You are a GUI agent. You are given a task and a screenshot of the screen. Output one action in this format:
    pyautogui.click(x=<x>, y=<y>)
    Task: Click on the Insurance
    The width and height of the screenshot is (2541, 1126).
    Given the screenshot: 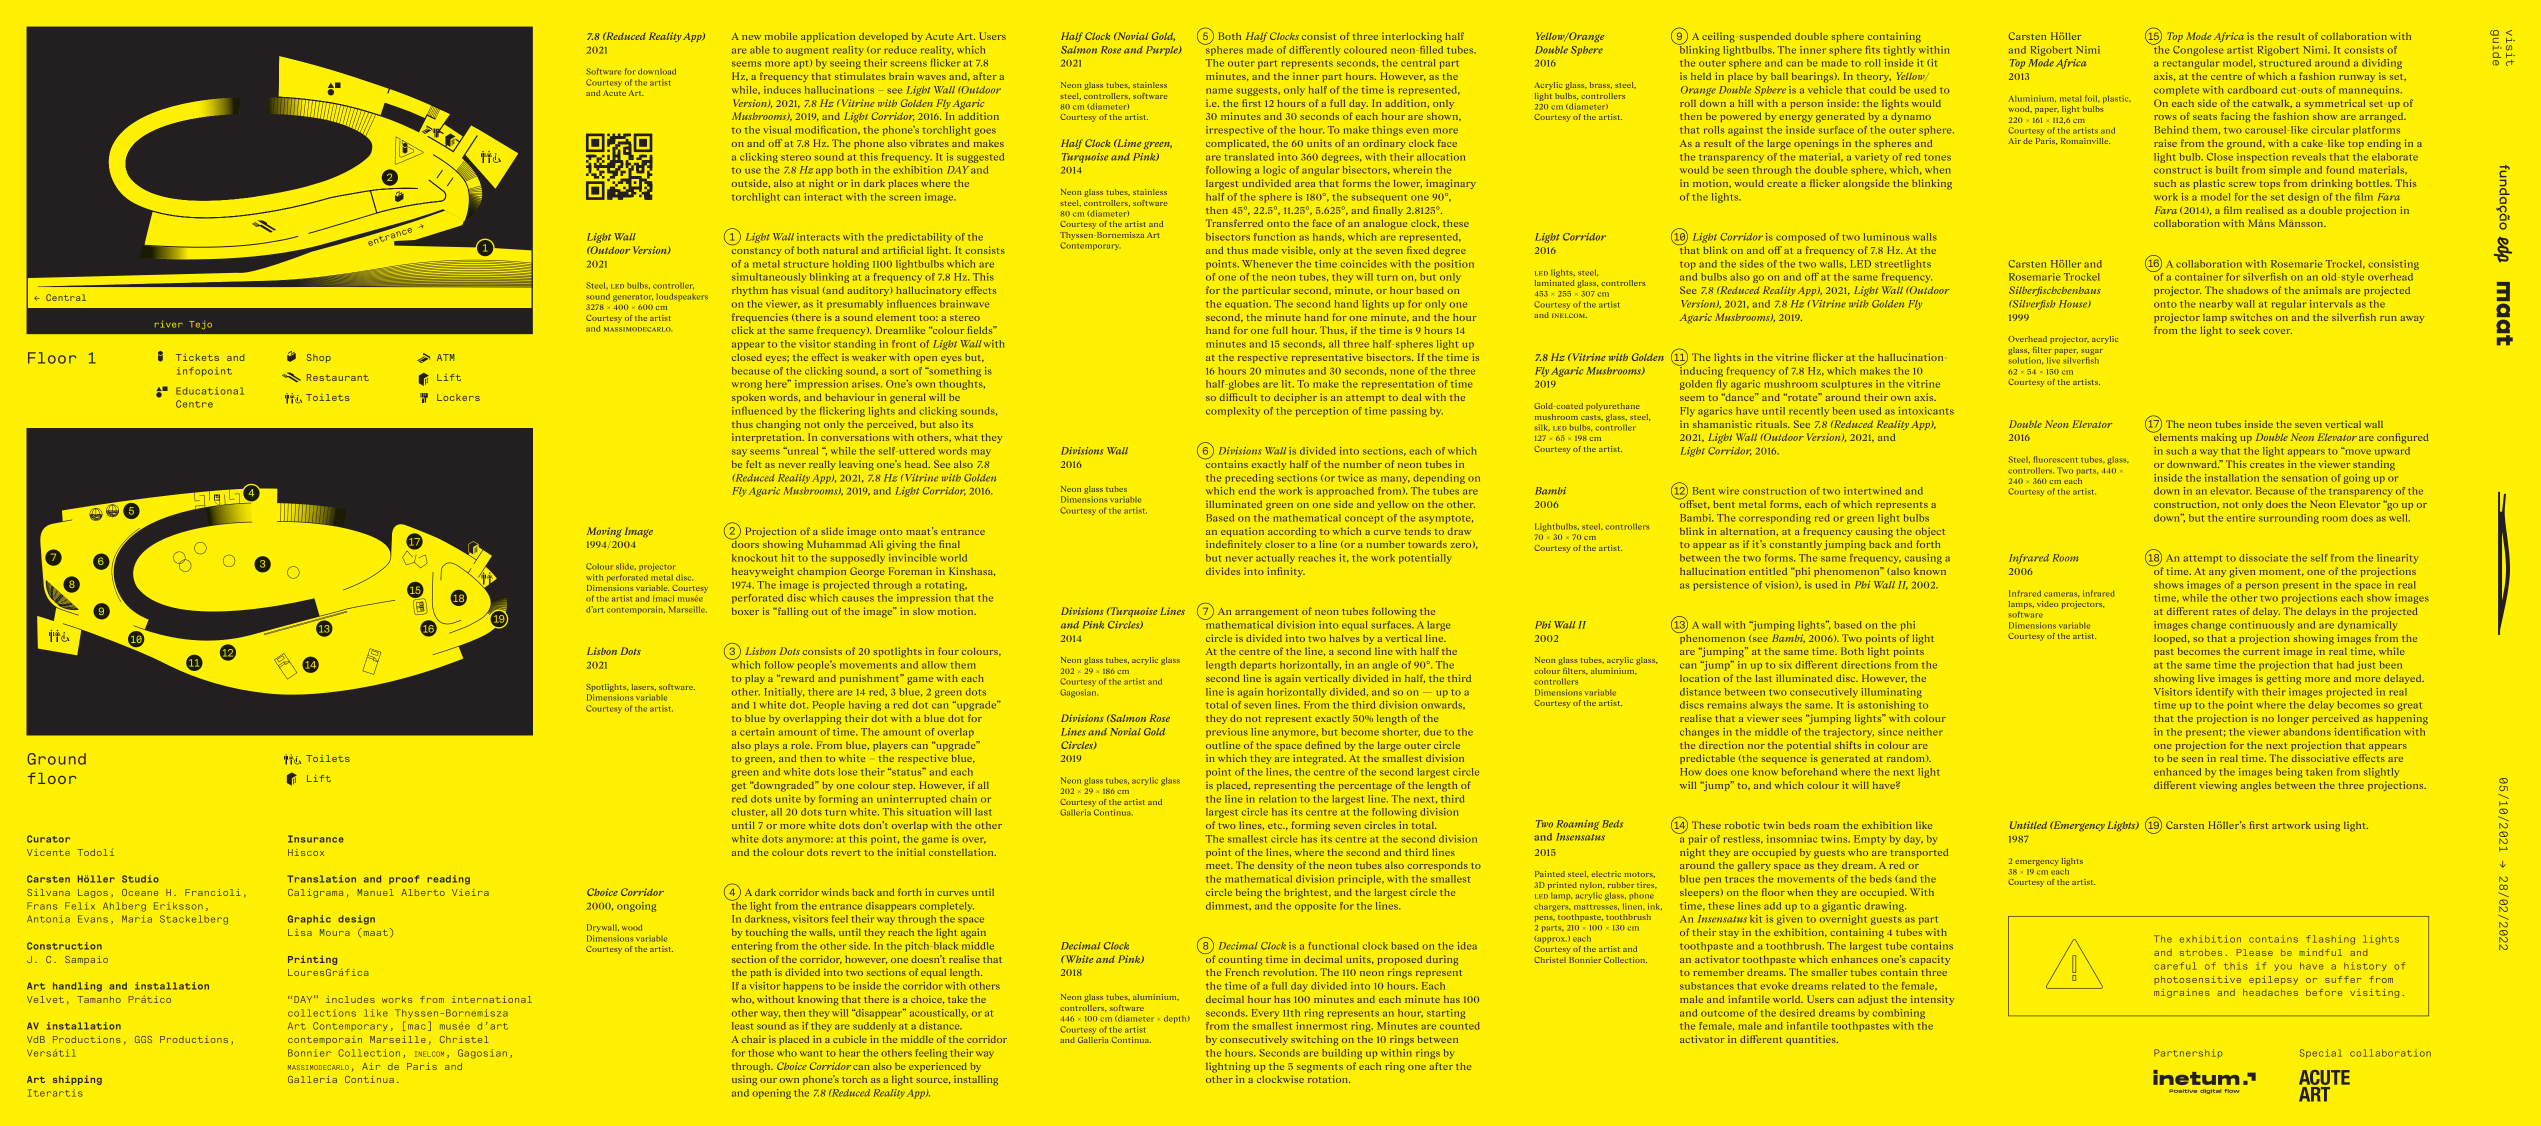 What is the action you would take?
    pyautogui.click(x=316, y=839)
